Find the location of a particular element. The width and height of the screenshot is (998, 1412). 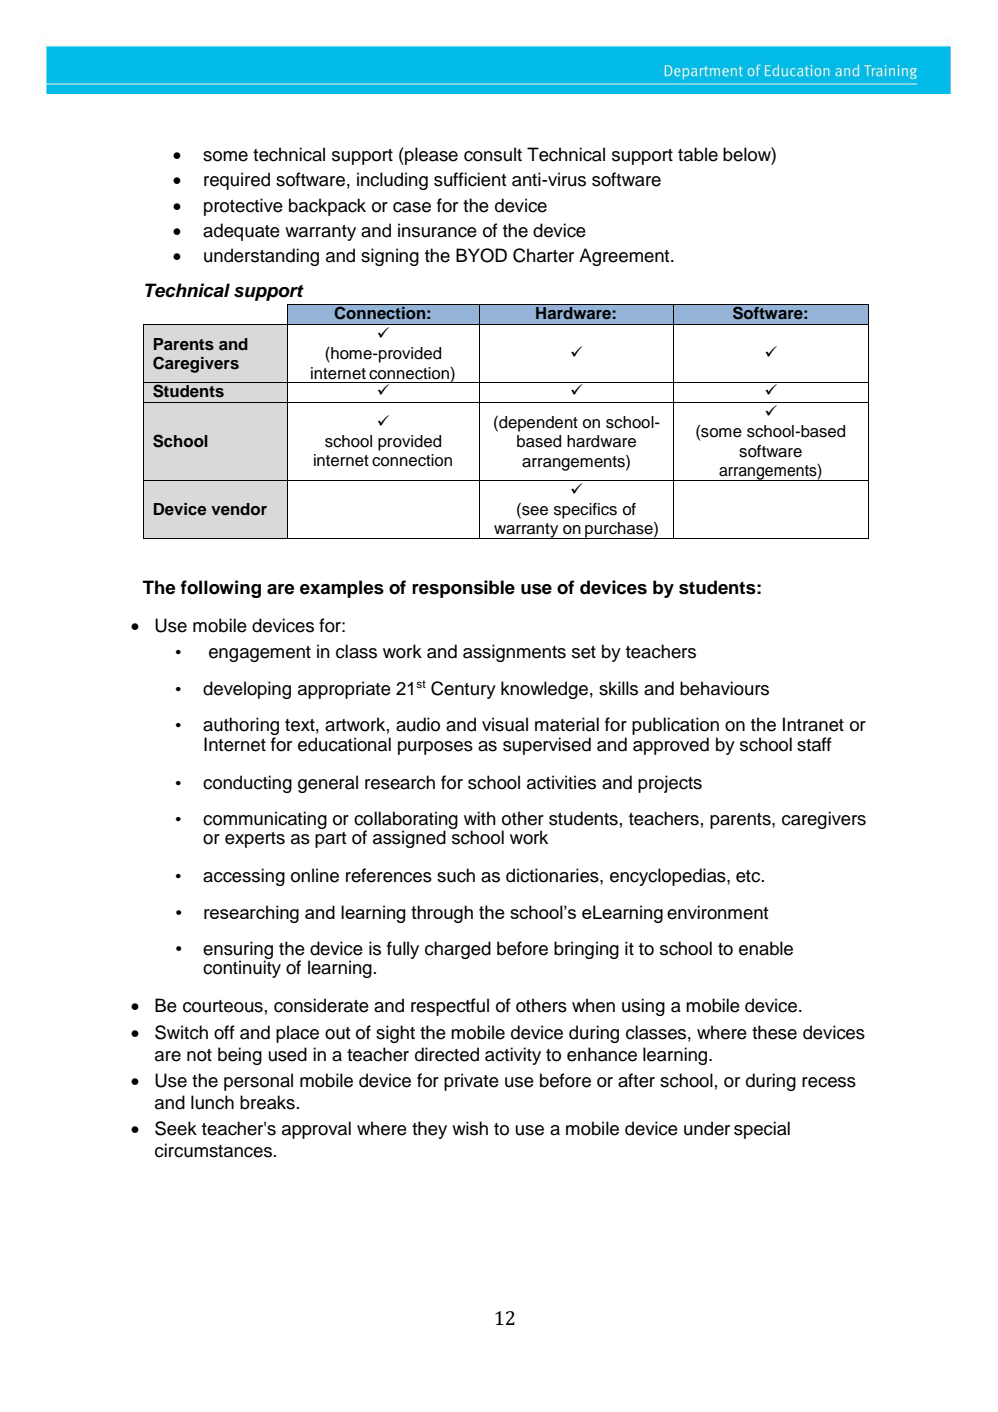

breaks is located at coordinates (267, 1102).
